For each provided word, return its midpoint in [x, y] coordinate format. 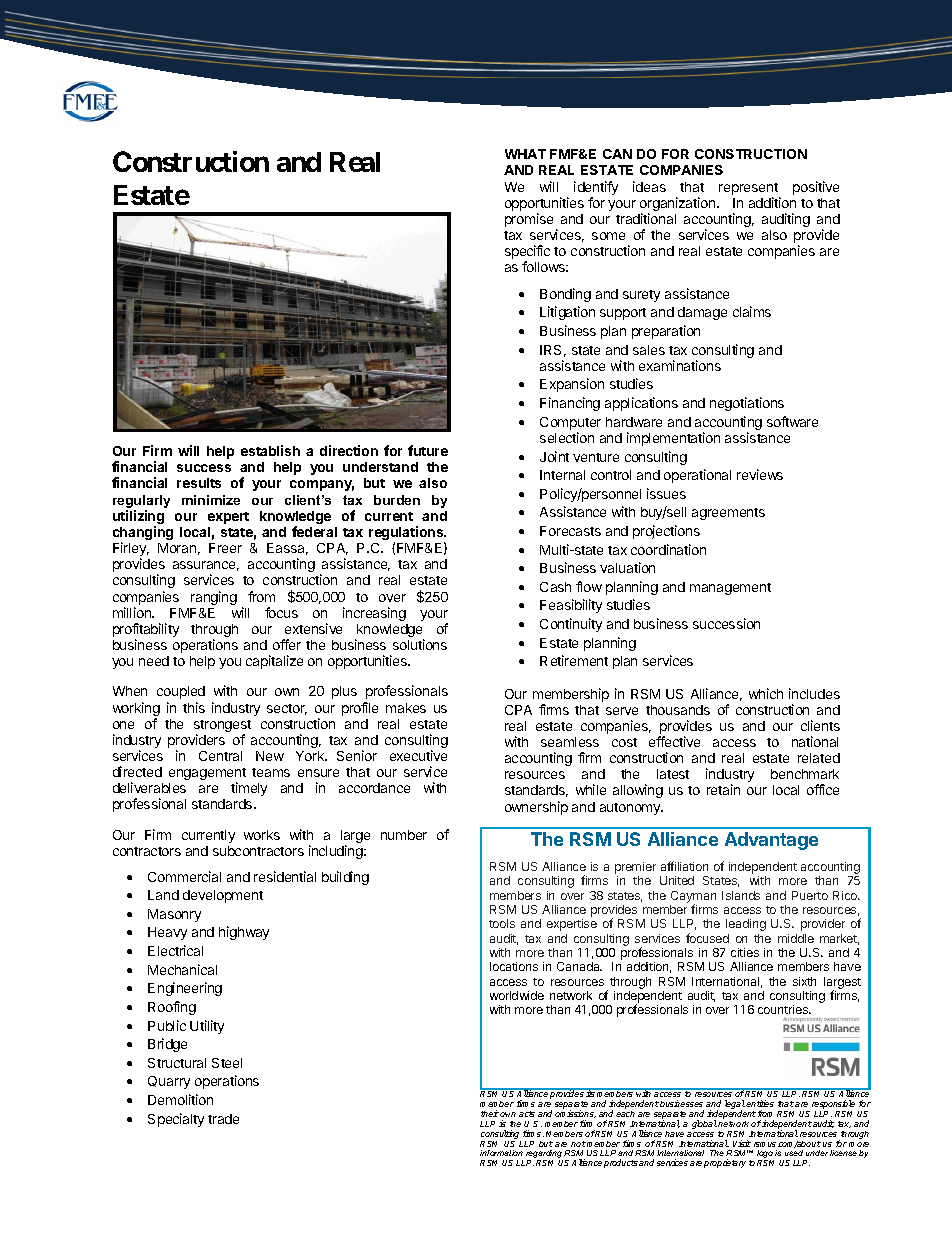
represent [749, 190]
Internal [562, 475]
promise [529, 220]
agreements [728, 514]
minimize [211, 500]
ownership [536, 808]
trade [223, 1119]
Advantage [771, 841]
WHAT [525, 154]
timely [249, 789]
